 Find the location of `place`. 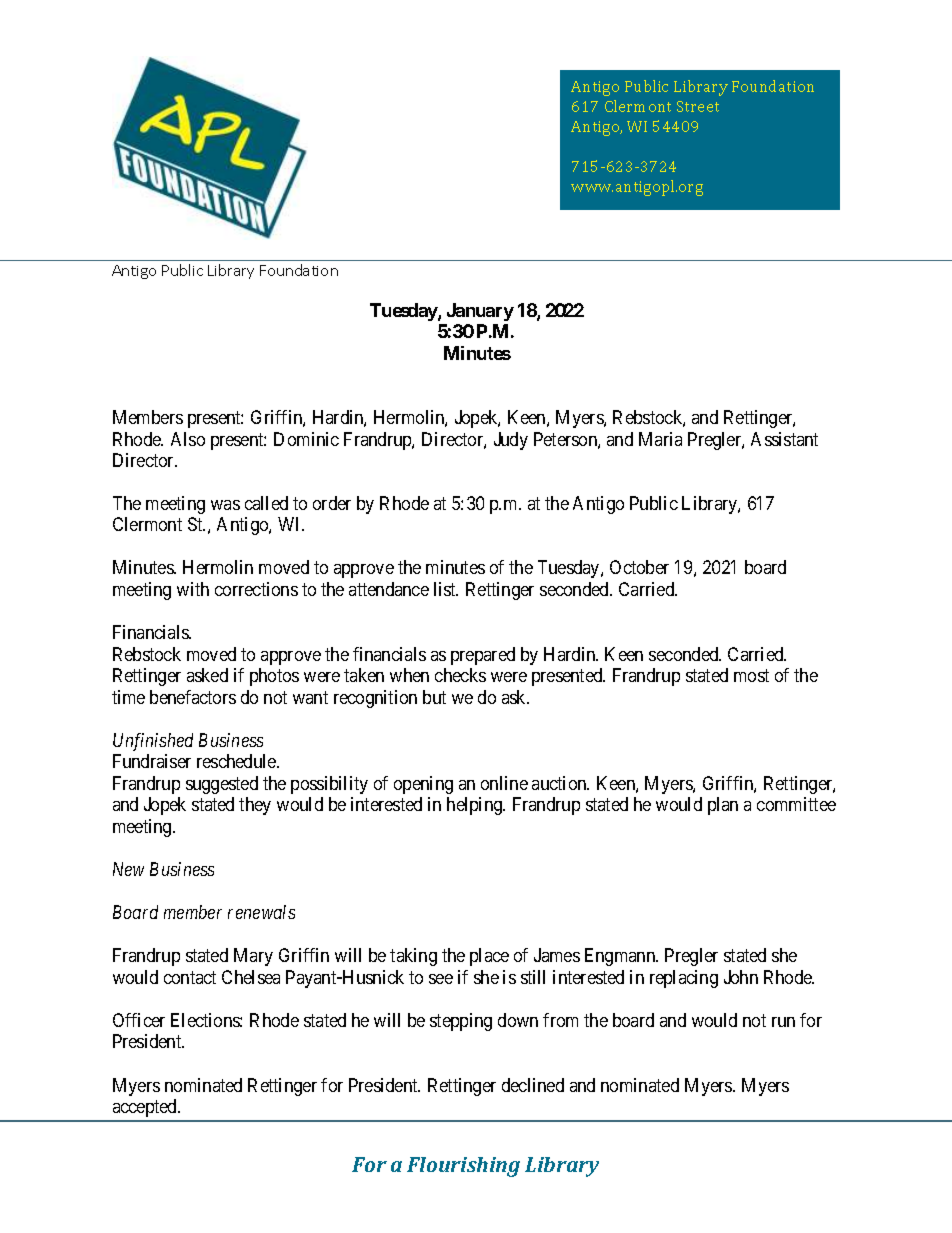

place is located at coordinates (489, 957).
